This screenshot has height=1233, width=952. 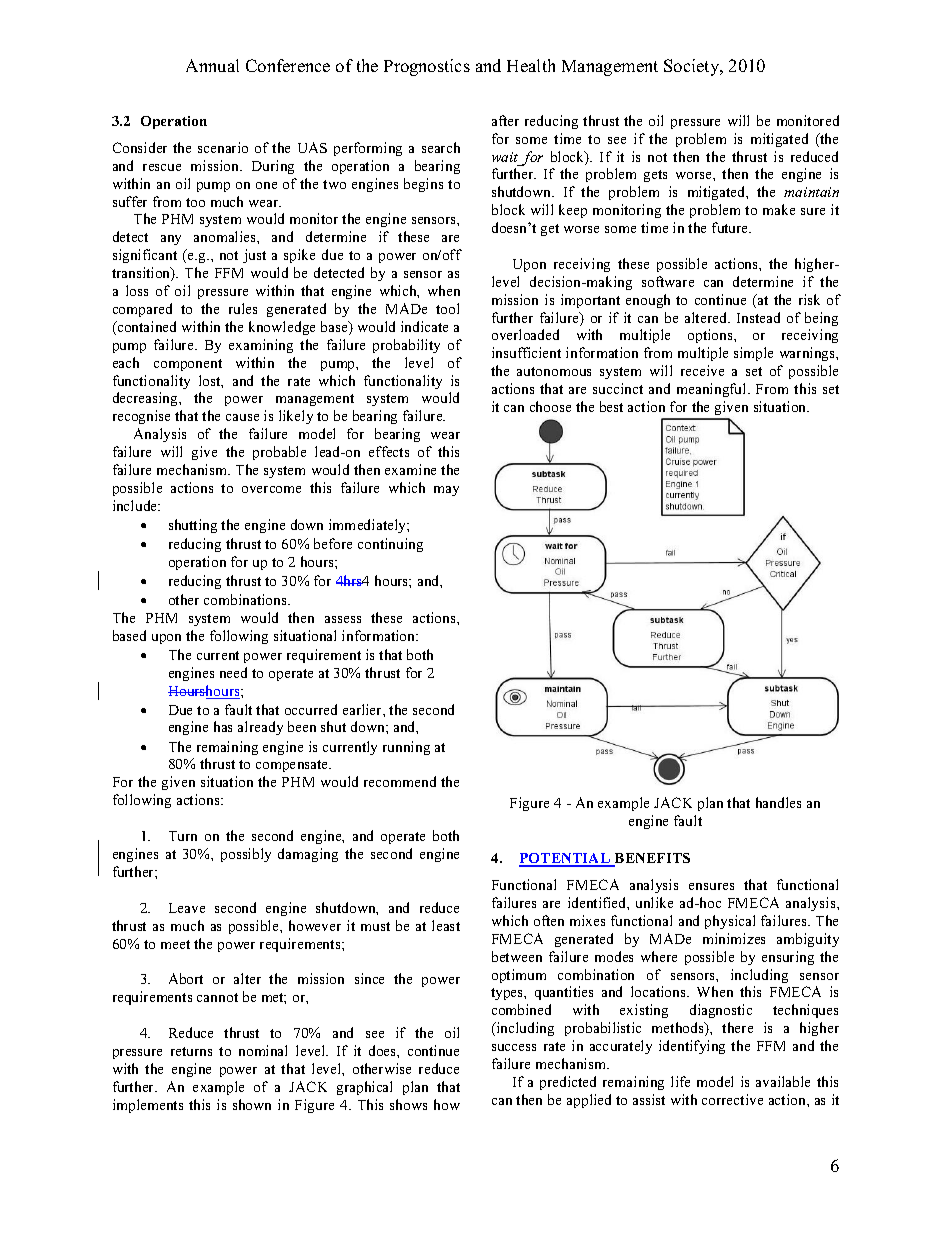 I want to click on continuing, so click(x=390, y=545).
